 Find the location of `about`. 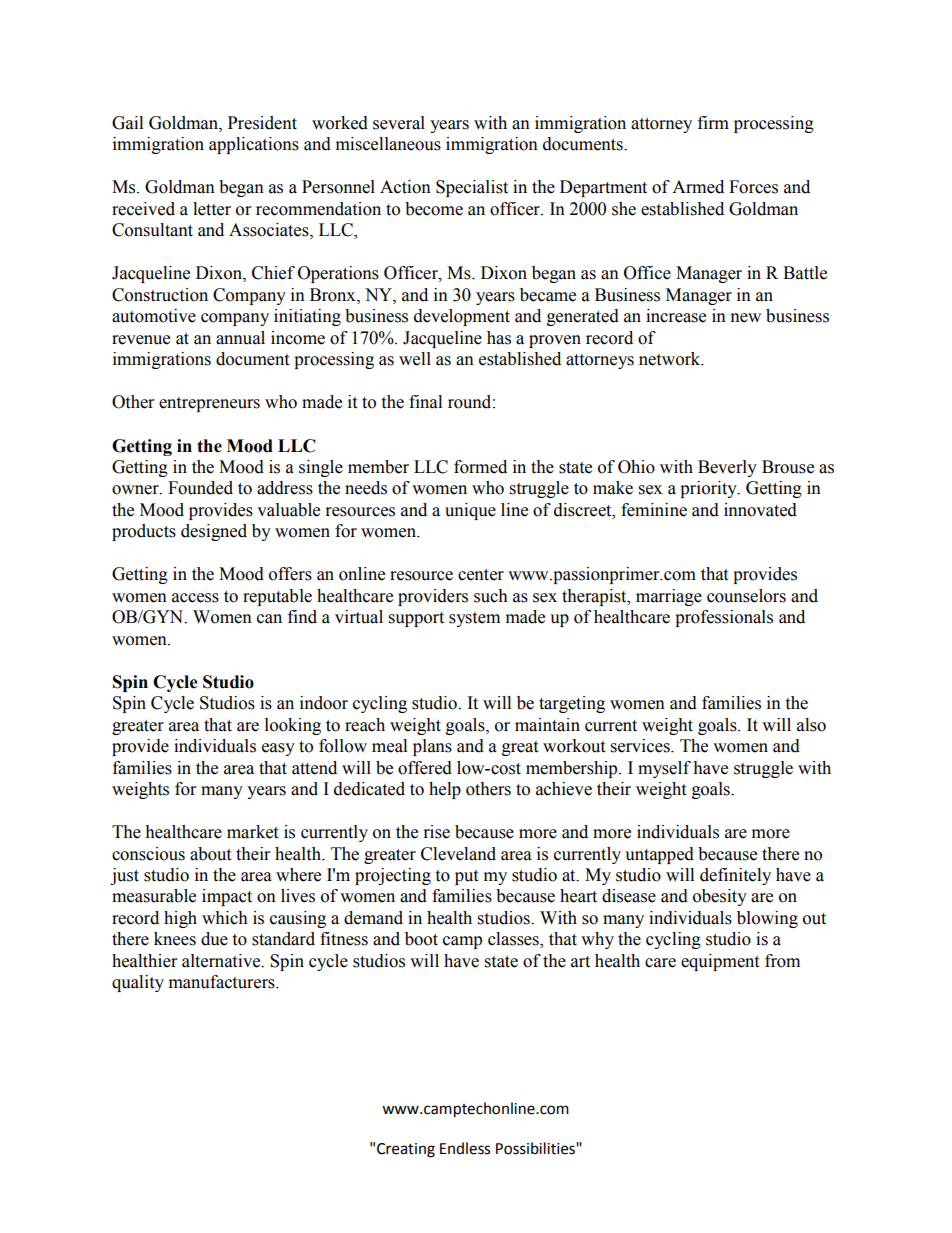

about is located at coordinates (210, 854).
